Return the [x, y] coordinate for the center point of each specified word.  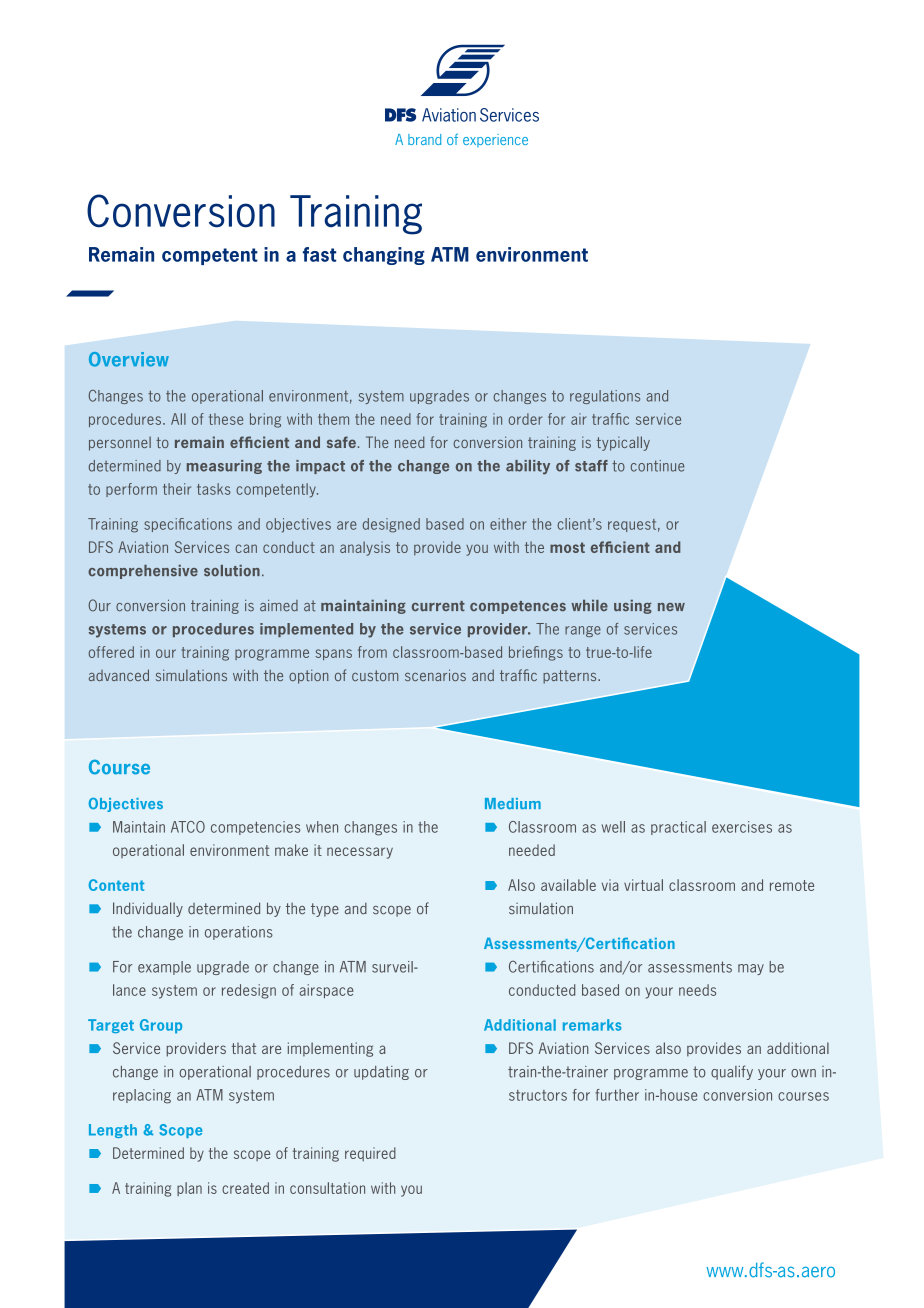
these [226, 419]
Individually [148, 909]
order [525, 419]
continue [657, 466]
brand [424, 139]
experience [495, 140]
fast [319, 254]
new [671, 607]
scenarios [435, 675]
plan [189, 1189]
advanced [119, 675]
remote [792, 885]
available [568, 885]
